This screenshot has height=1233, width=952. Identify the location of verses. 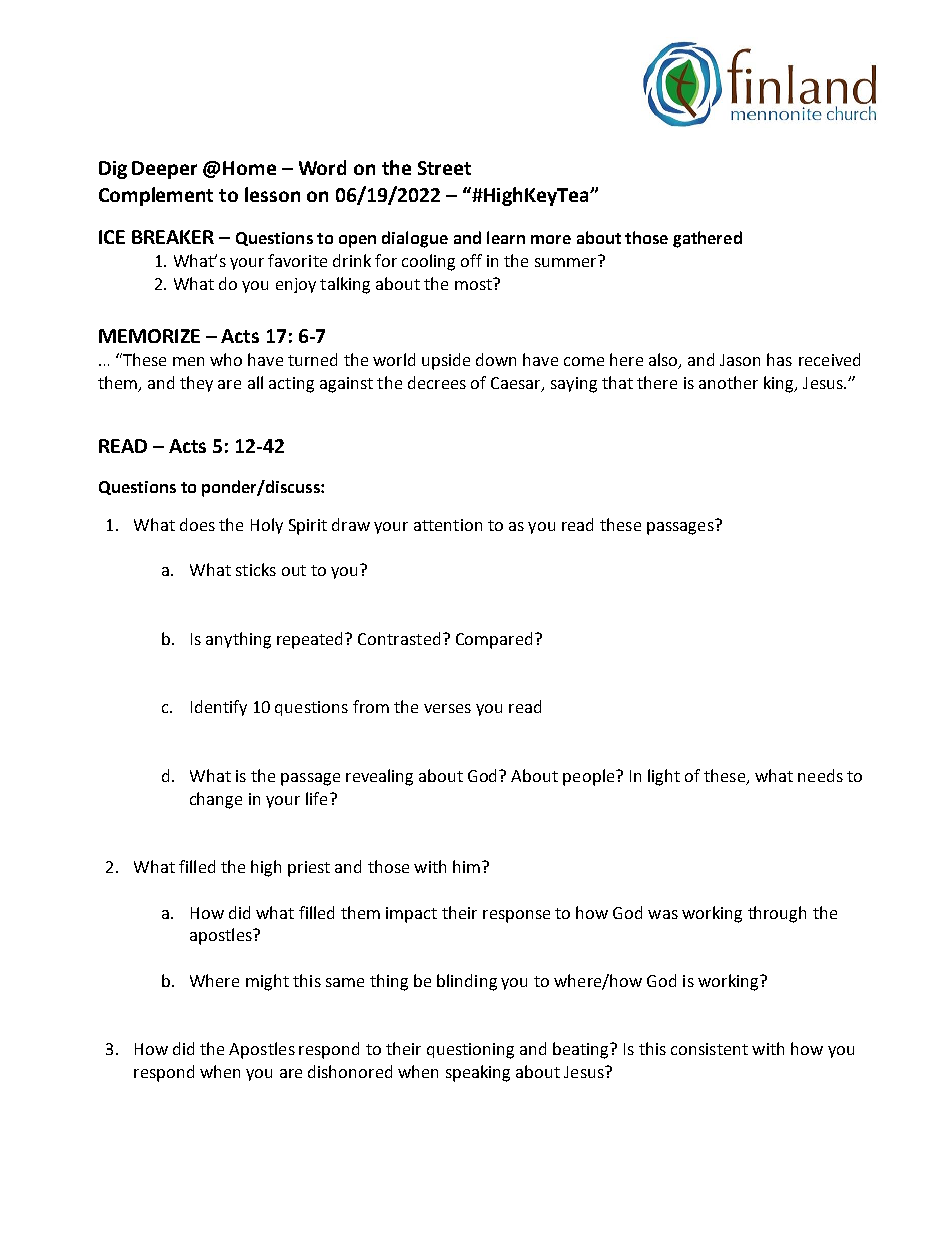
(447, 708).
